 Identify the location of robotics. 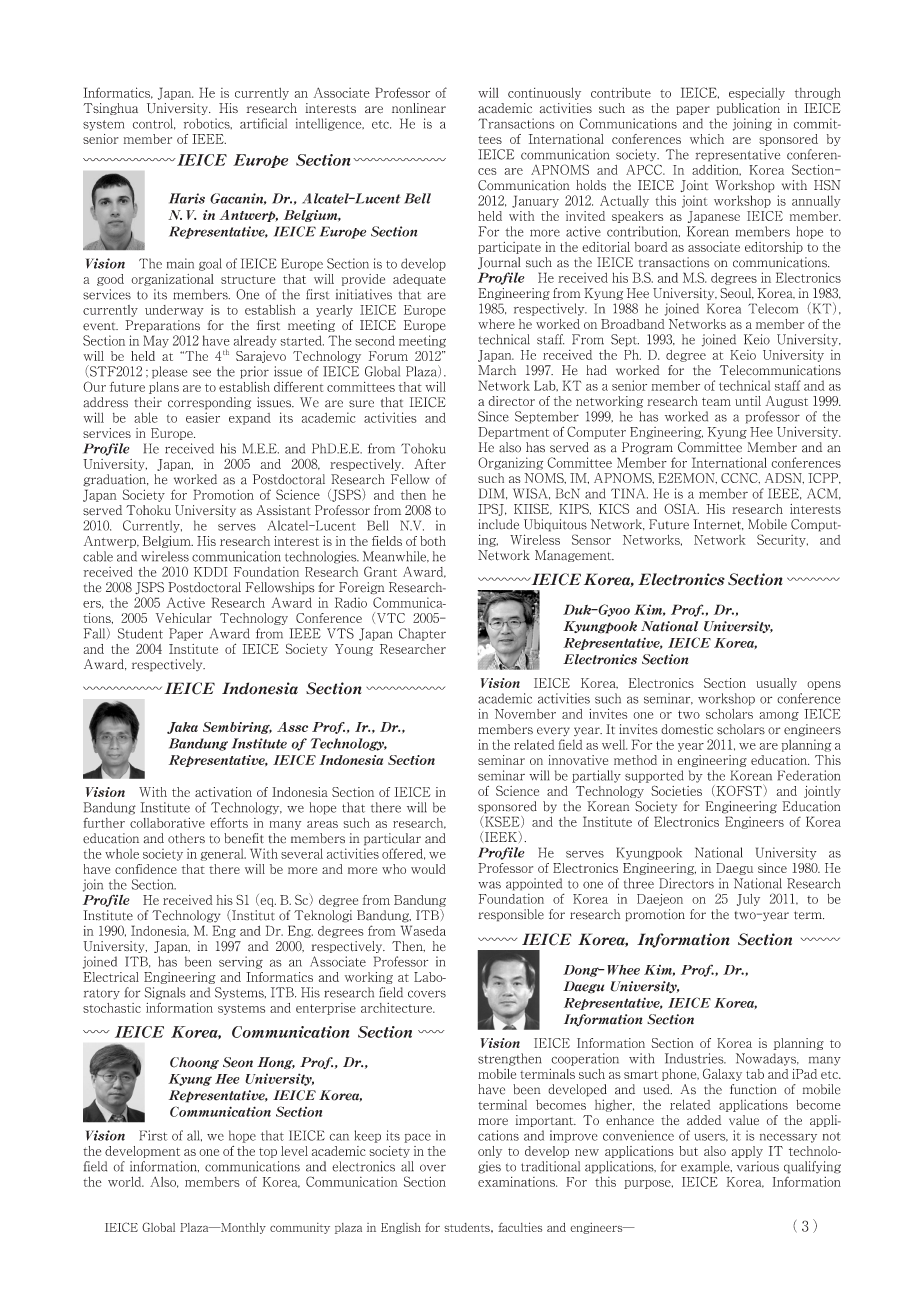
(208, 123).
